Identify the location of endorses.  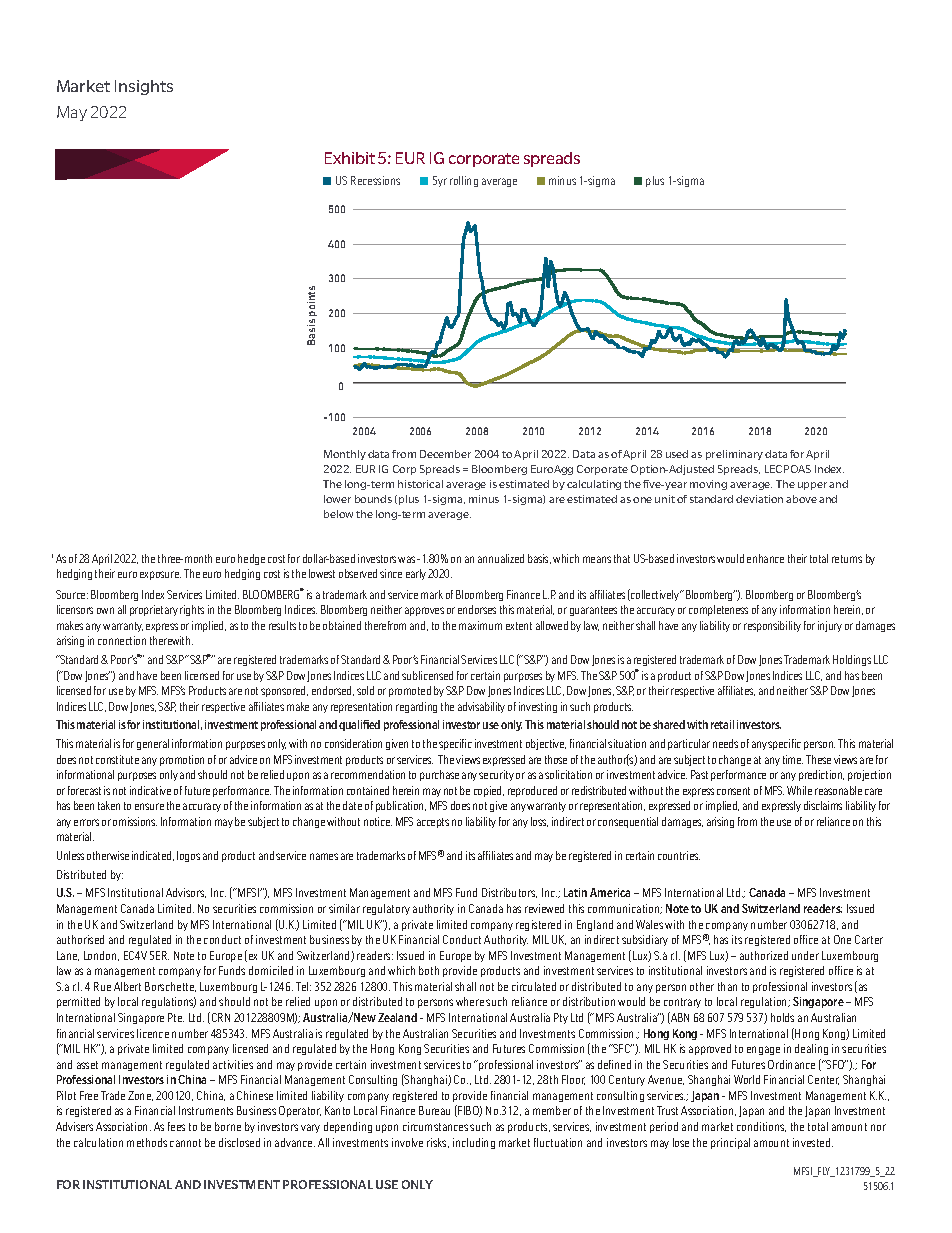
(477, 609).
